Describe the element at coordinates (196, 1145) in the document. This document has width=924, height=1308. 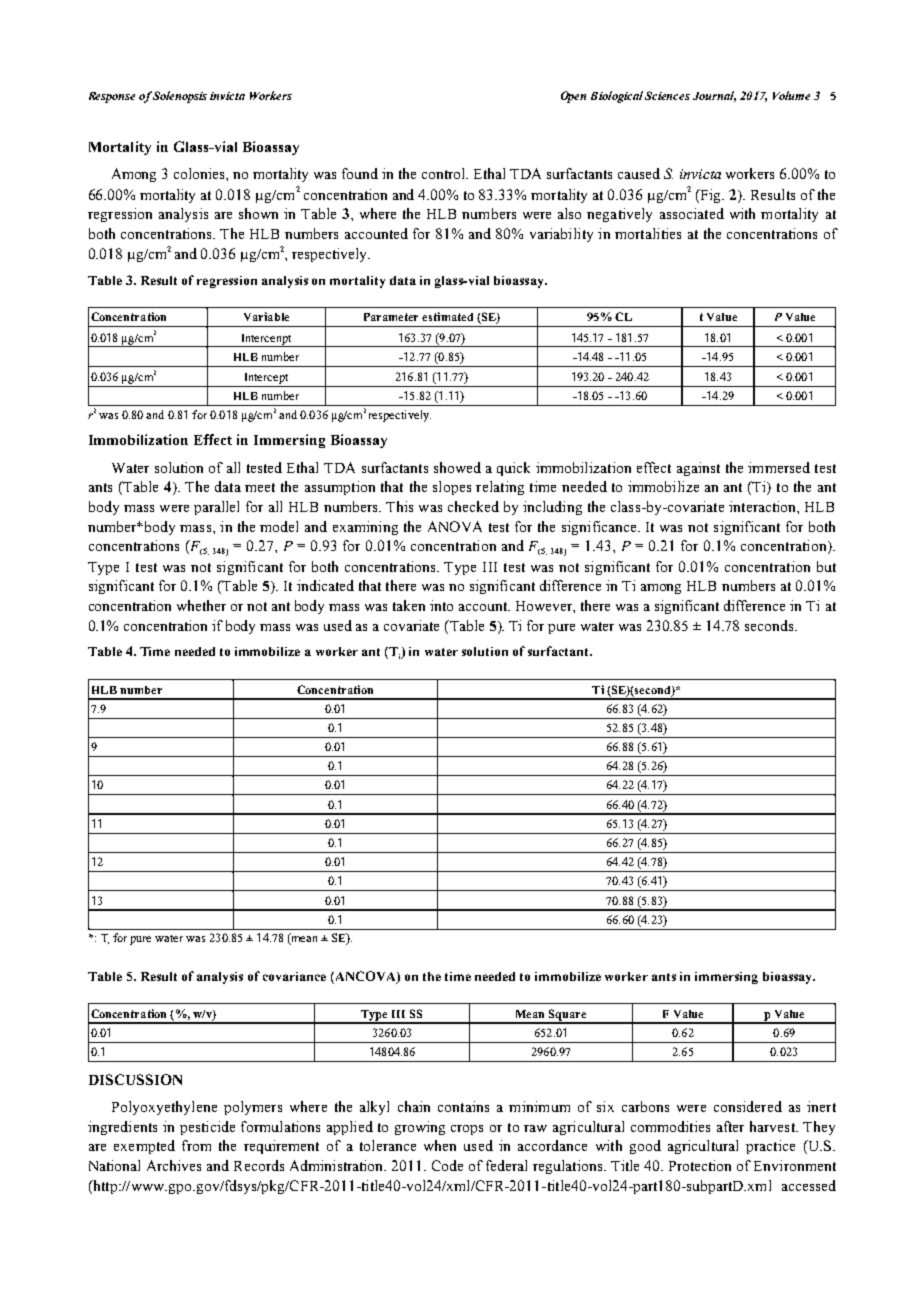
I see `from` at that location.
